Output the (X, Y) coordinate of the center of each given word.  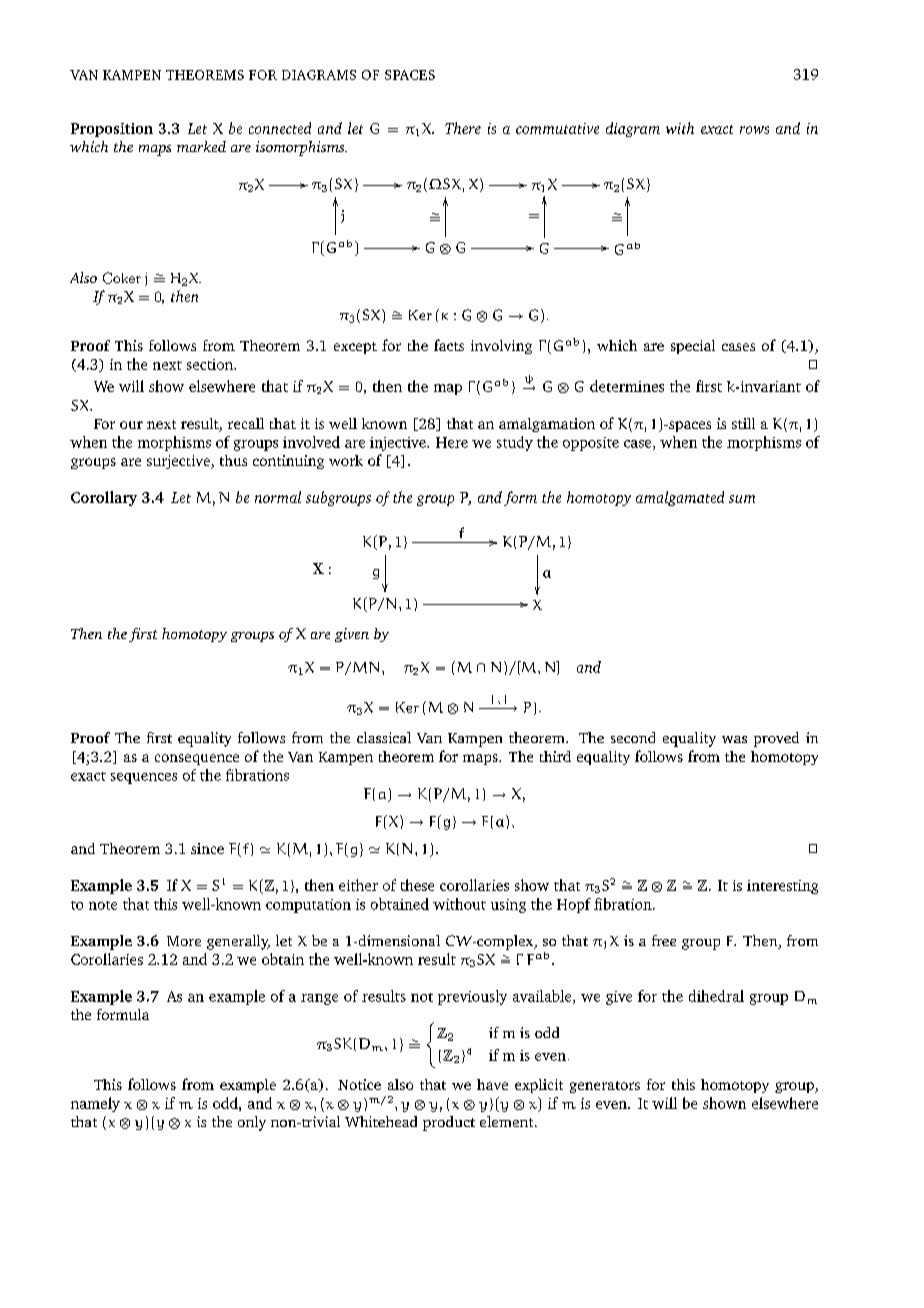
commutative (557, 128)
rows (754, 130)
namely (95, 1104)
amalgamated (680, 498)
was (734, 739)
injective (399, 444)
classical (384, 737)
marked (201, 146)
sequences (144, 778)
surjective (179, 462)
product (449, 1123)
